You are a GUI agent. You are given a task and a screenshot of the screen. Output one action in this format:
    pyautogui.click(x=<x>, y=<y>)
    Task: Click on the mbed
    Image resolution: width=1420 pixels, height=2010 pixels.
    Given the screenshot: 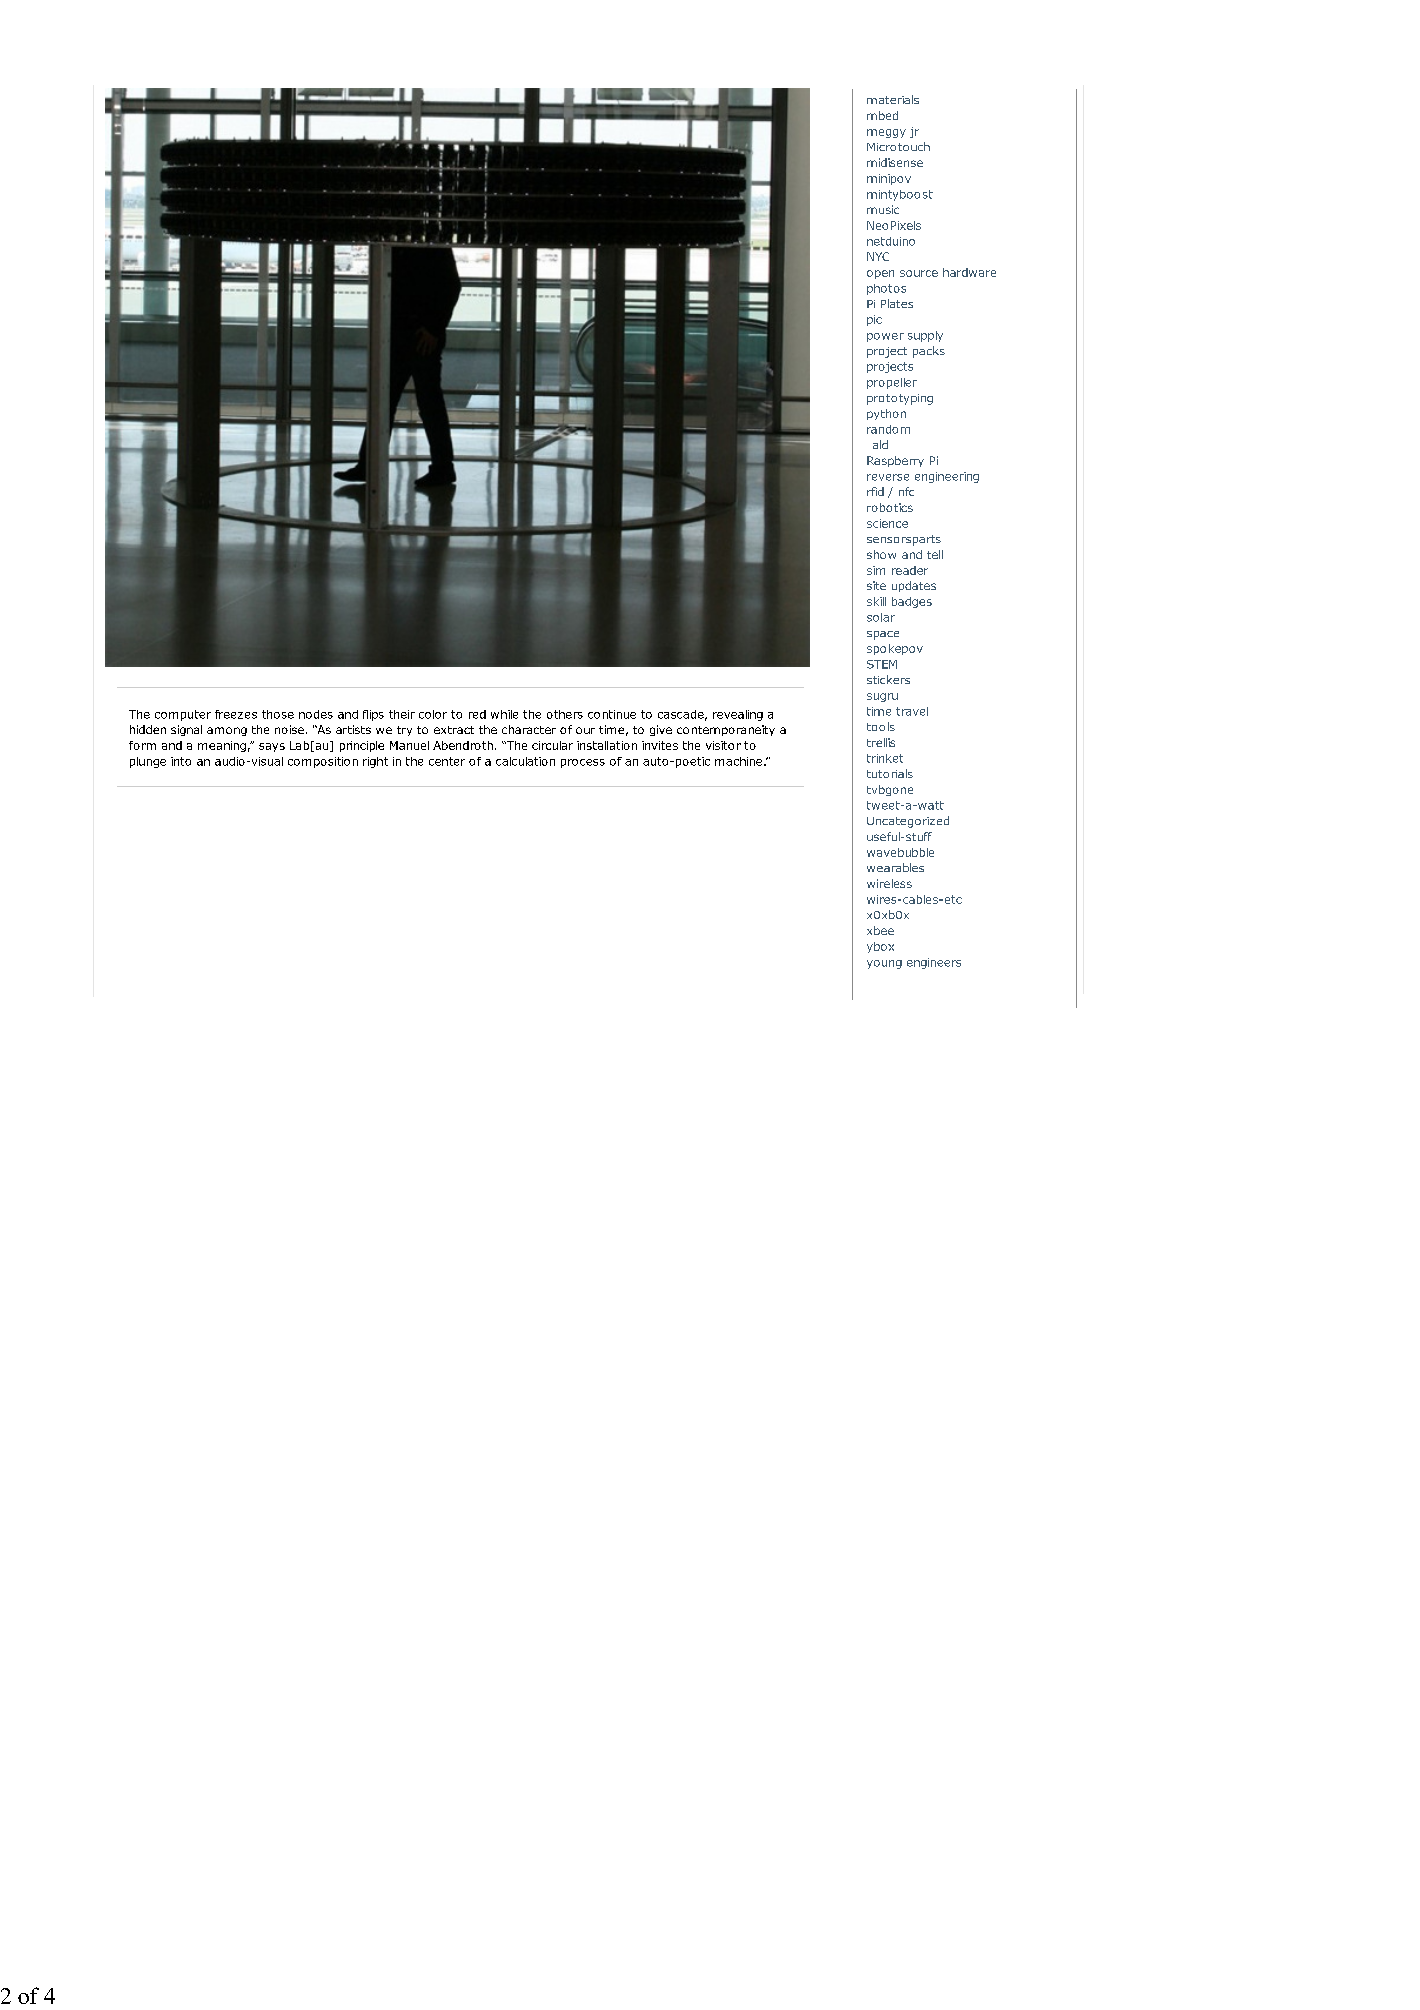 What is the action you would take?
    pyautogui.click(x=882, y=115)
